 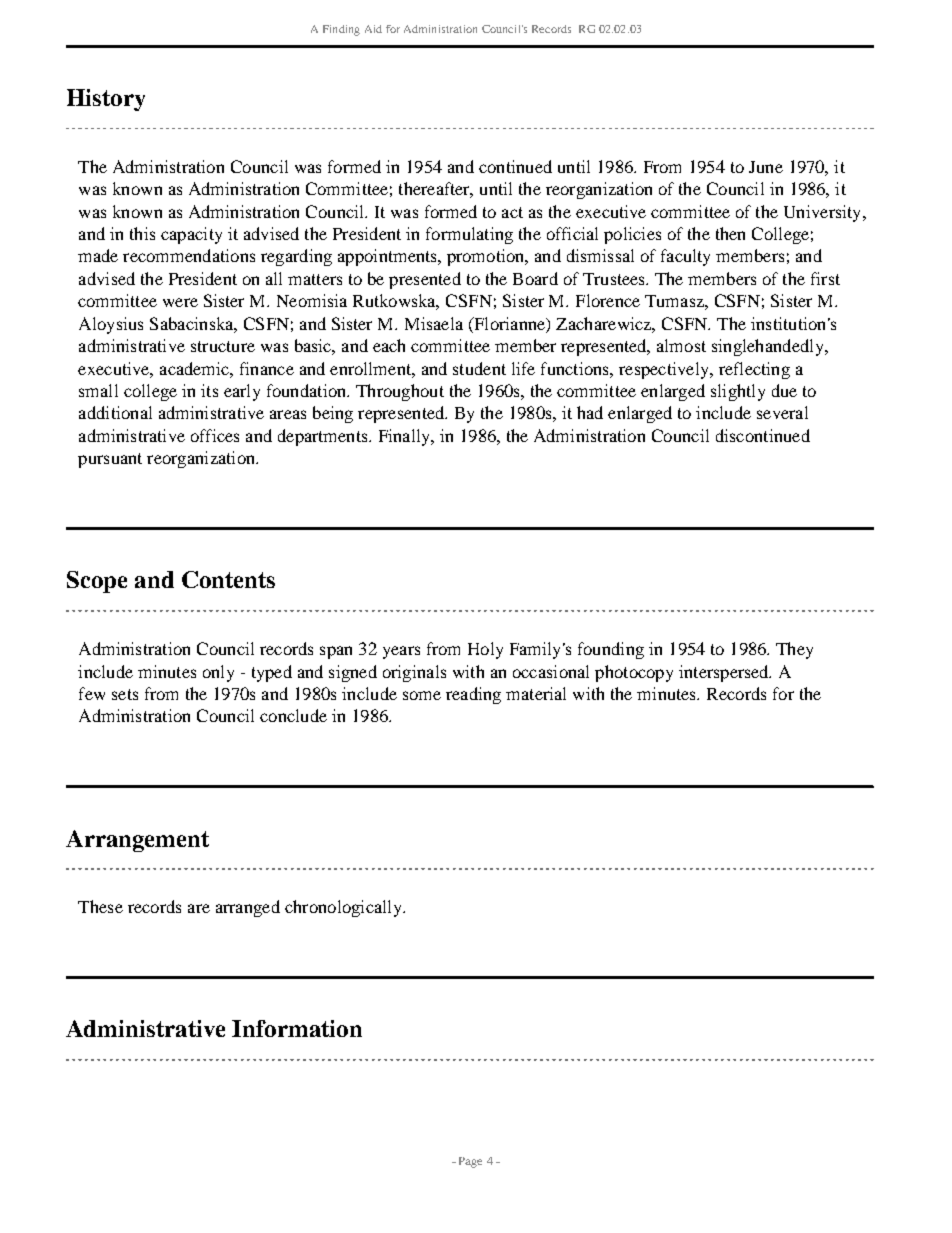 What do you see at coordinates (769, 347) in the screenshot?
I see `singlehandedly` at bounding box center [769, 347].
